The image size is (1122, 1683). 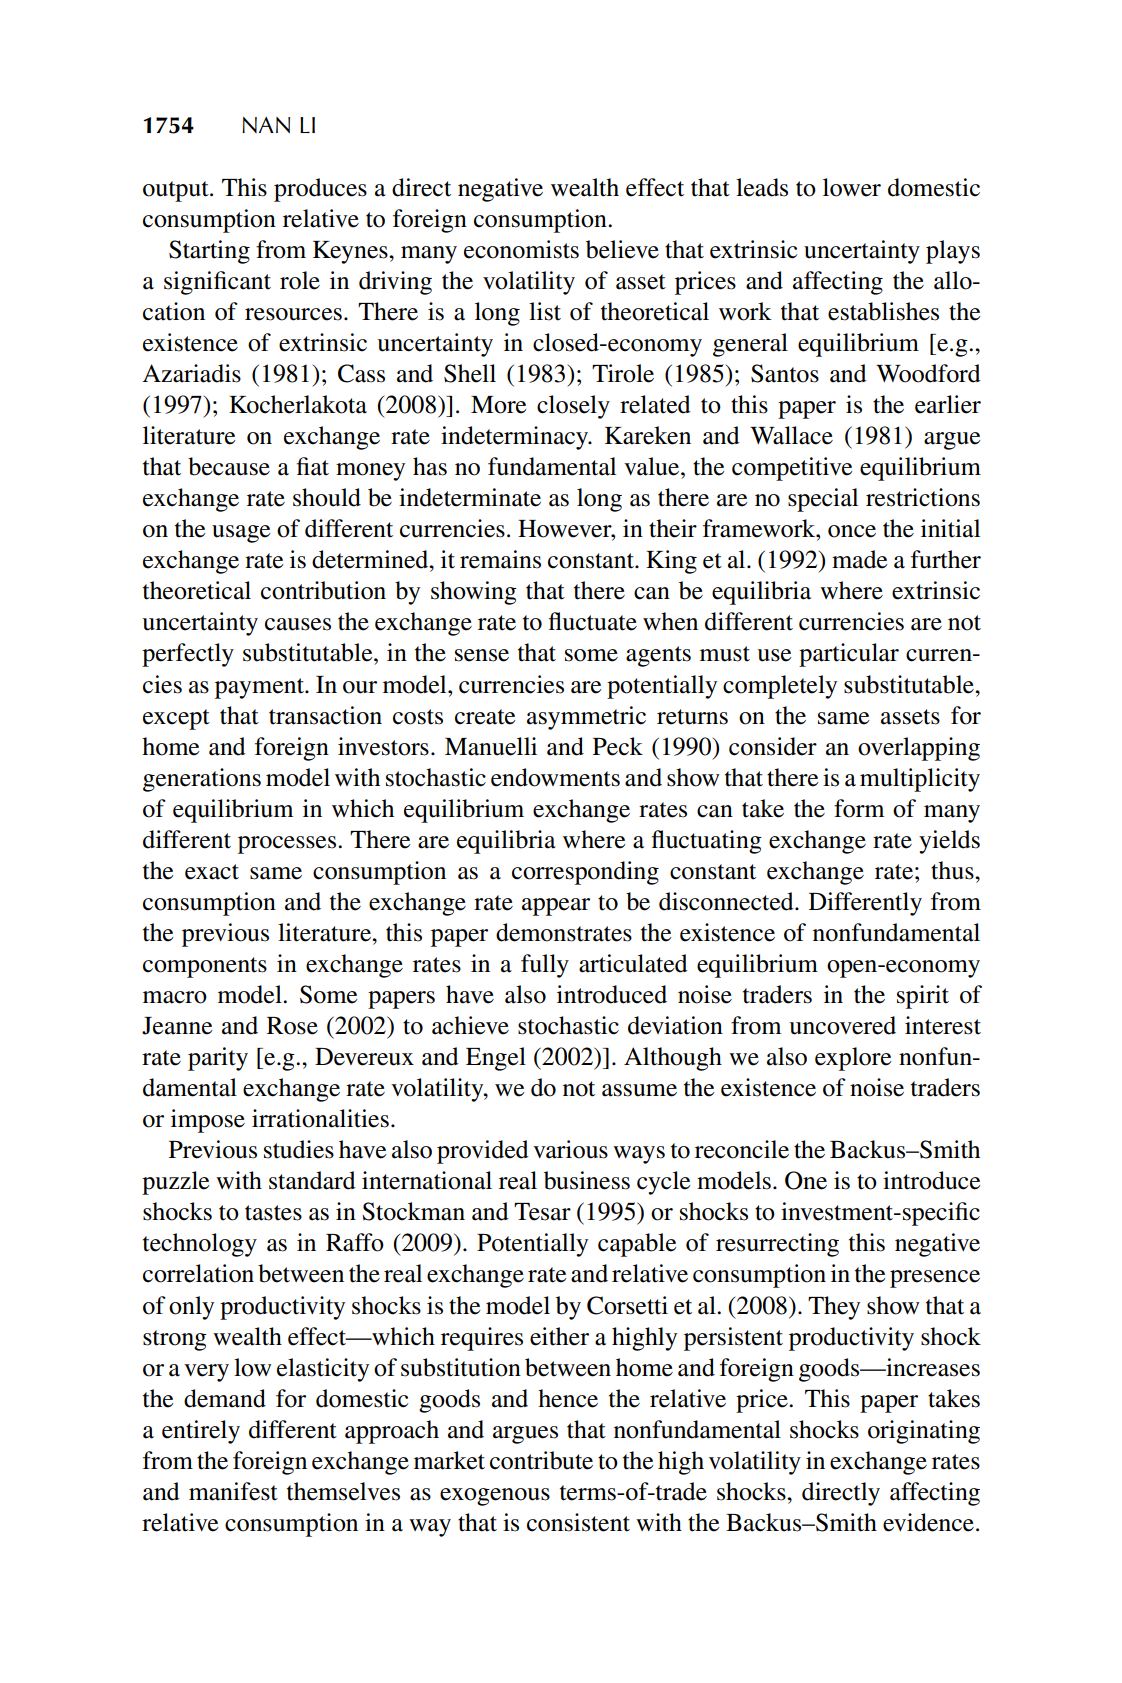 What do you see at coordinates (241, 534) in the page?
I see `usage` at bounding box center [241, 534].
